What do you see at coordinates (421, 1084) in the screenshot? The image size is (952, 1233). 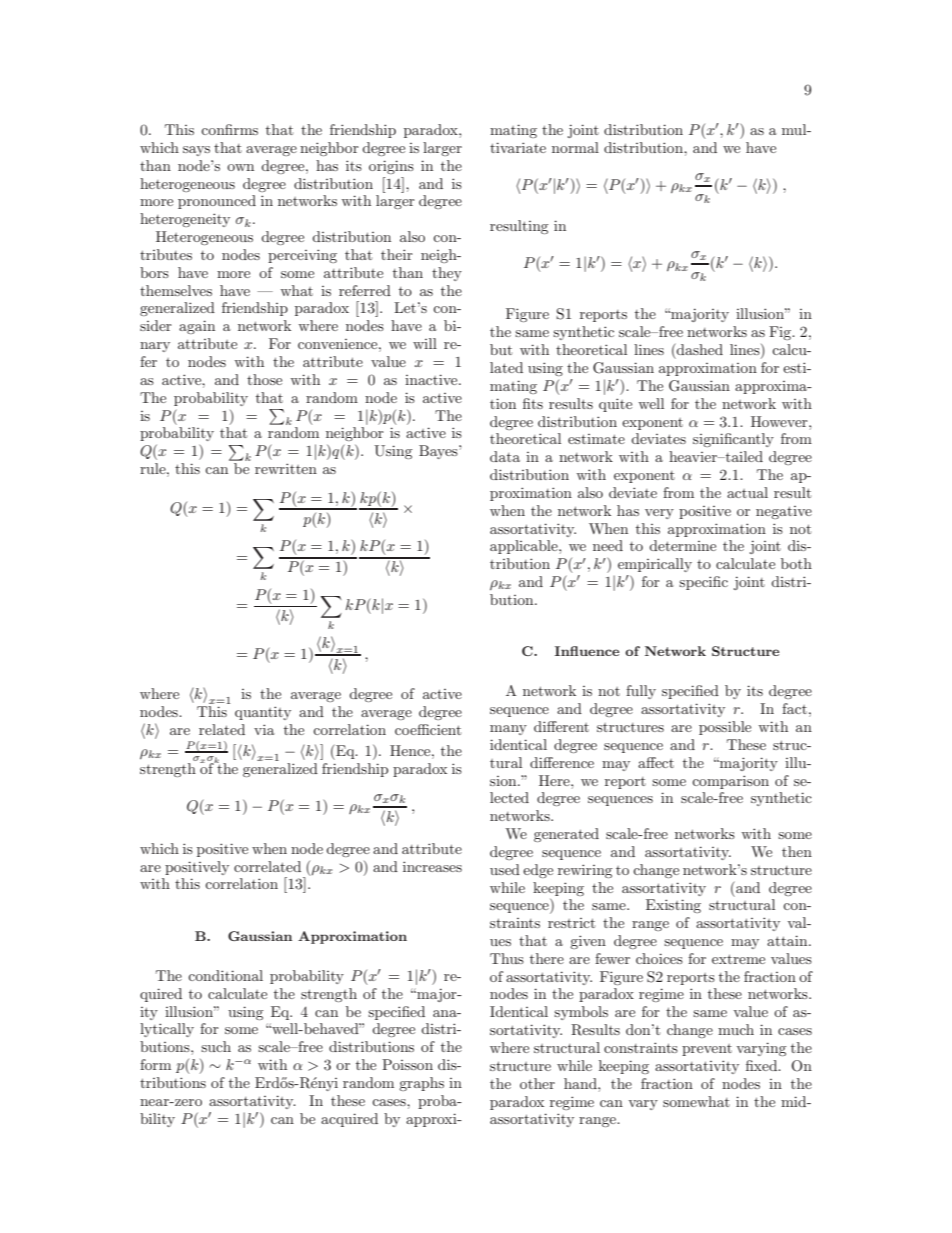 I see `graphs` at bounding box center [421, 1084].
